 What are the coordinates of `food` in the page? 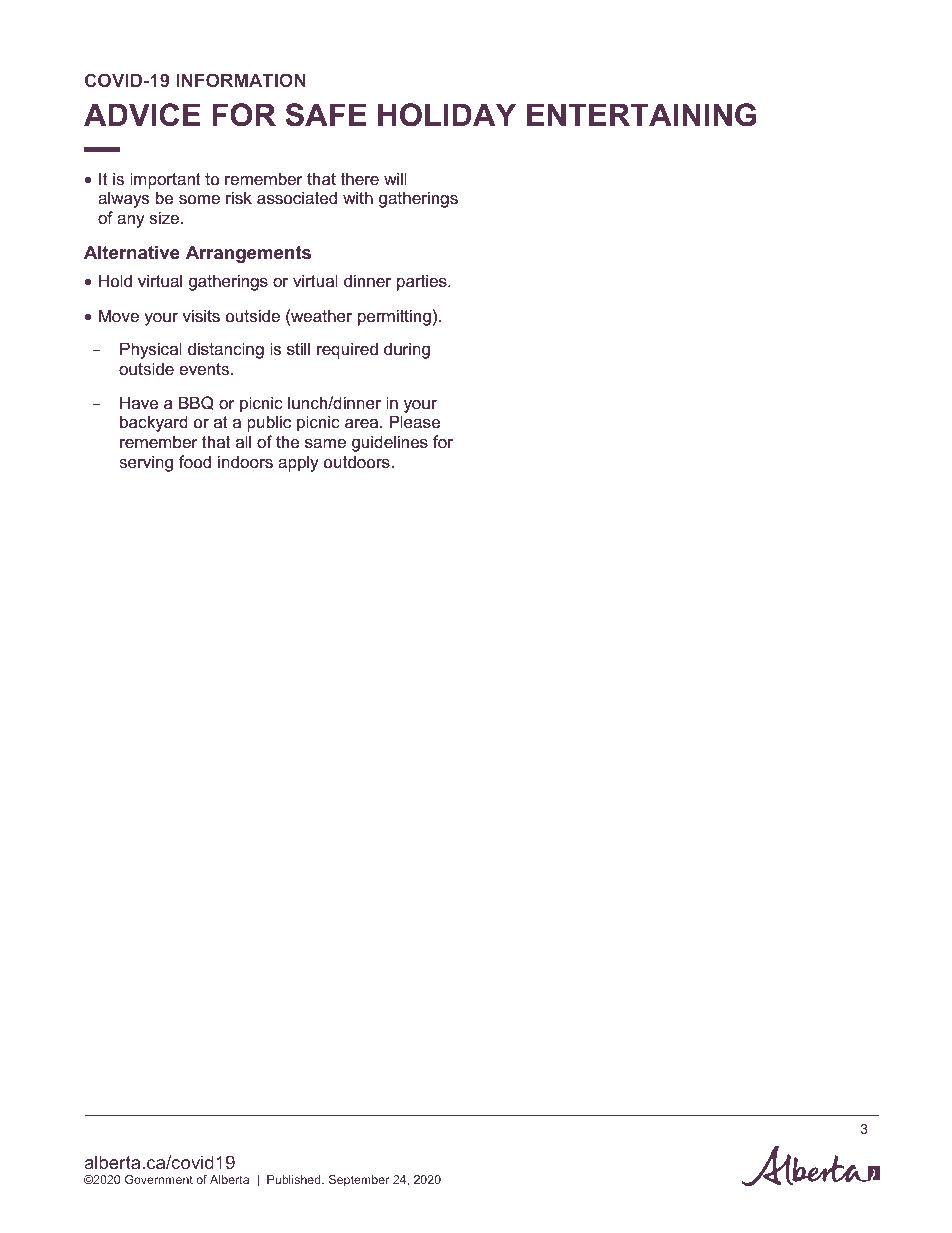 It's located at (195, 461).
